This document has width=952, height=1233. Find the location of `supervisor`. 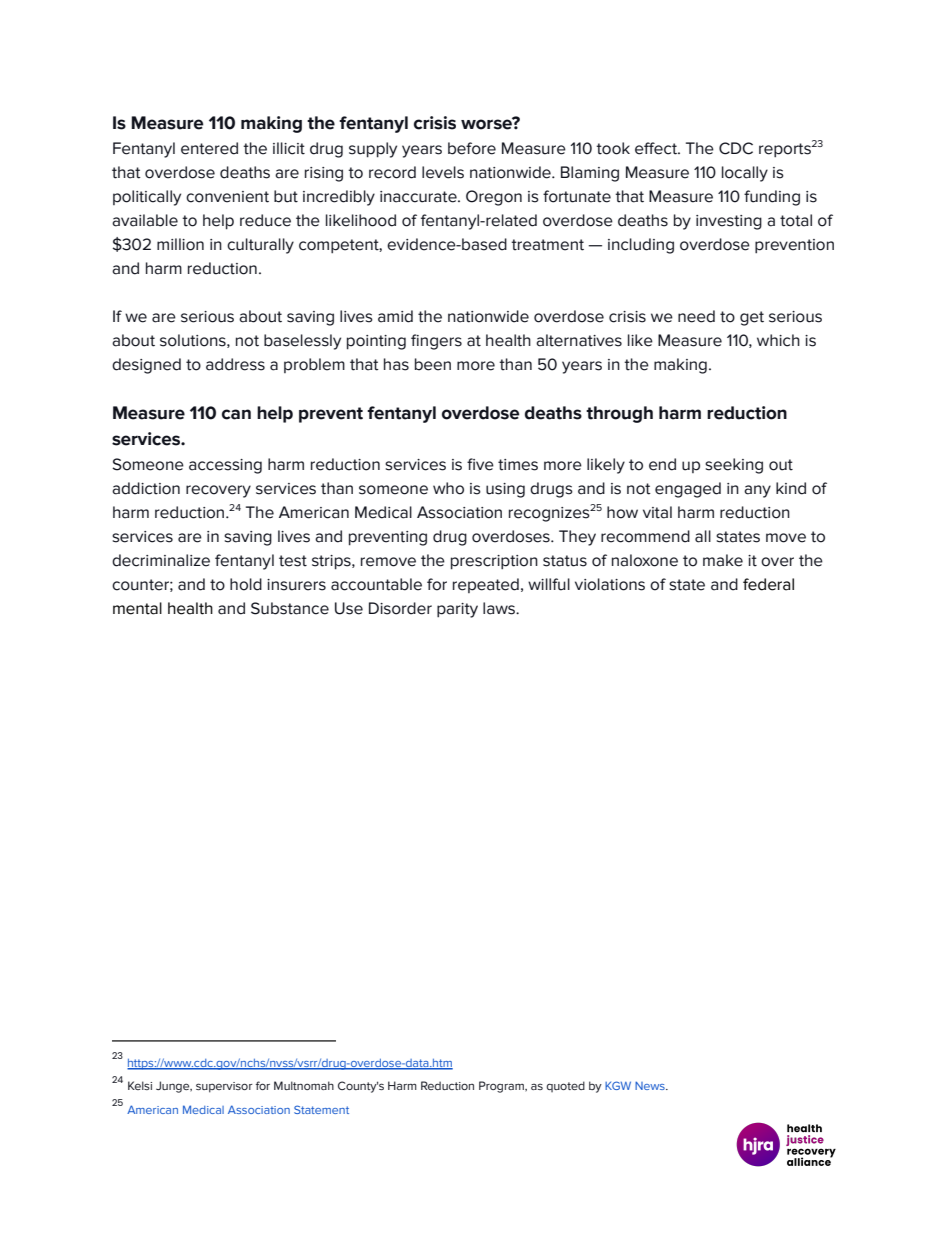

supervisor is located at coordinates (224, 1087).
